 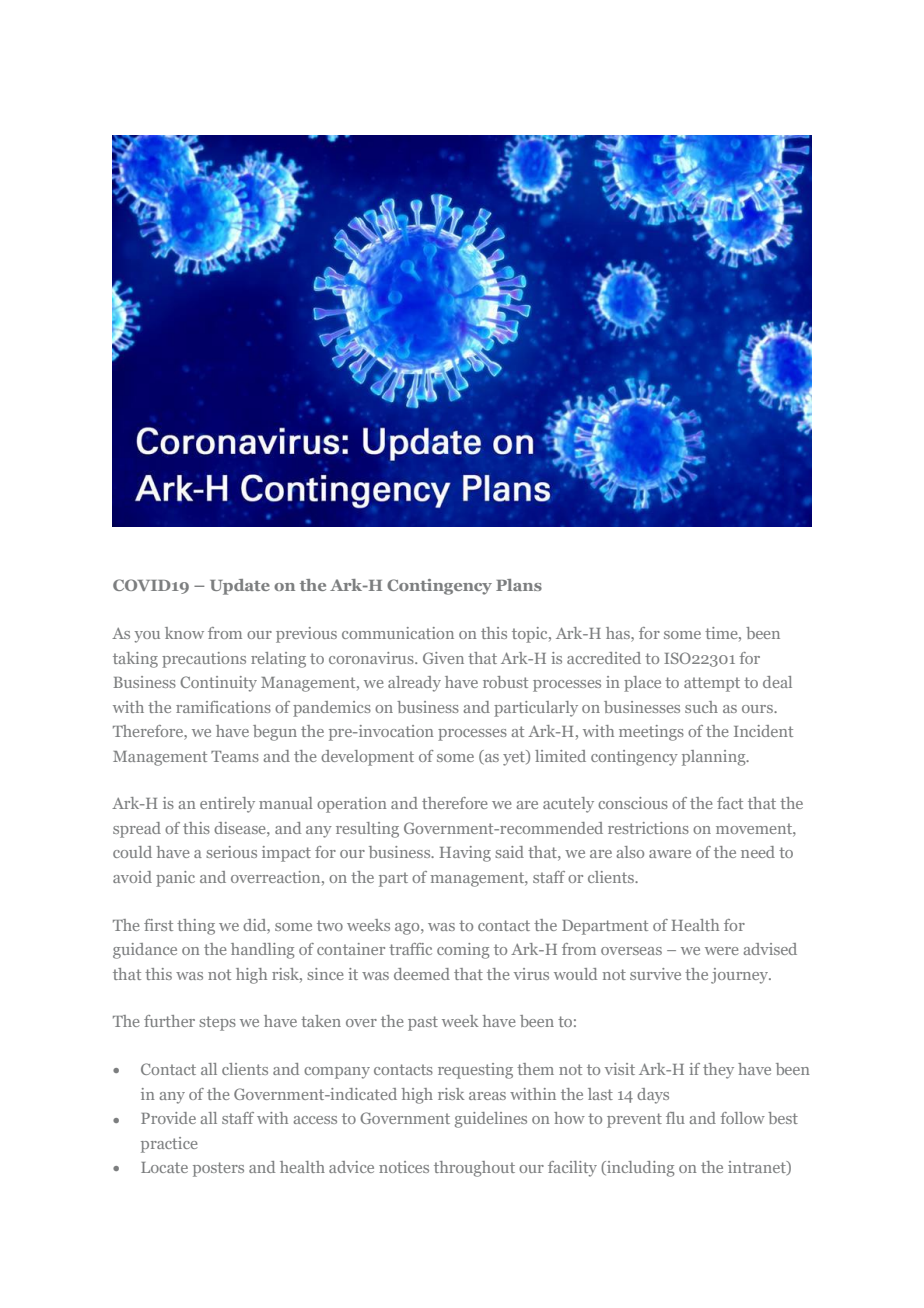 What do you see at coordinates (758, 1168) in the page?
I see `intranet` at bounding box center [758, 1168].
